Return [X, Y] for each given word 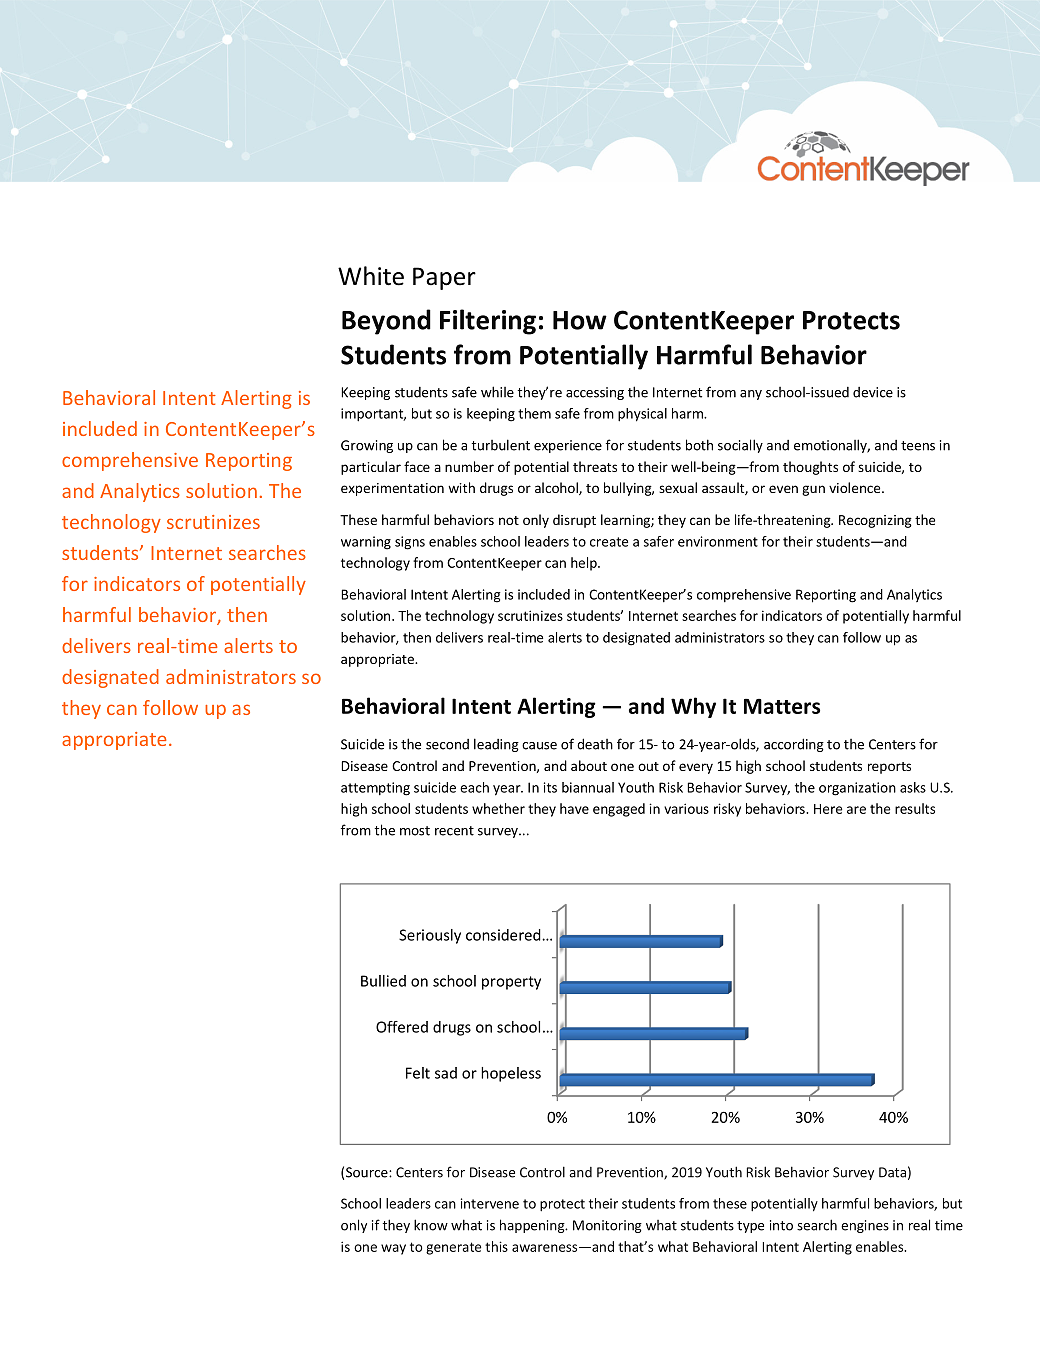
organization [857, 789]
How [580, 320]
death [595, 744]
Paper [444, 278]
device [873, 392]
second [447, 744]
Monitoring [607, 1226]
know [431, 1225]
